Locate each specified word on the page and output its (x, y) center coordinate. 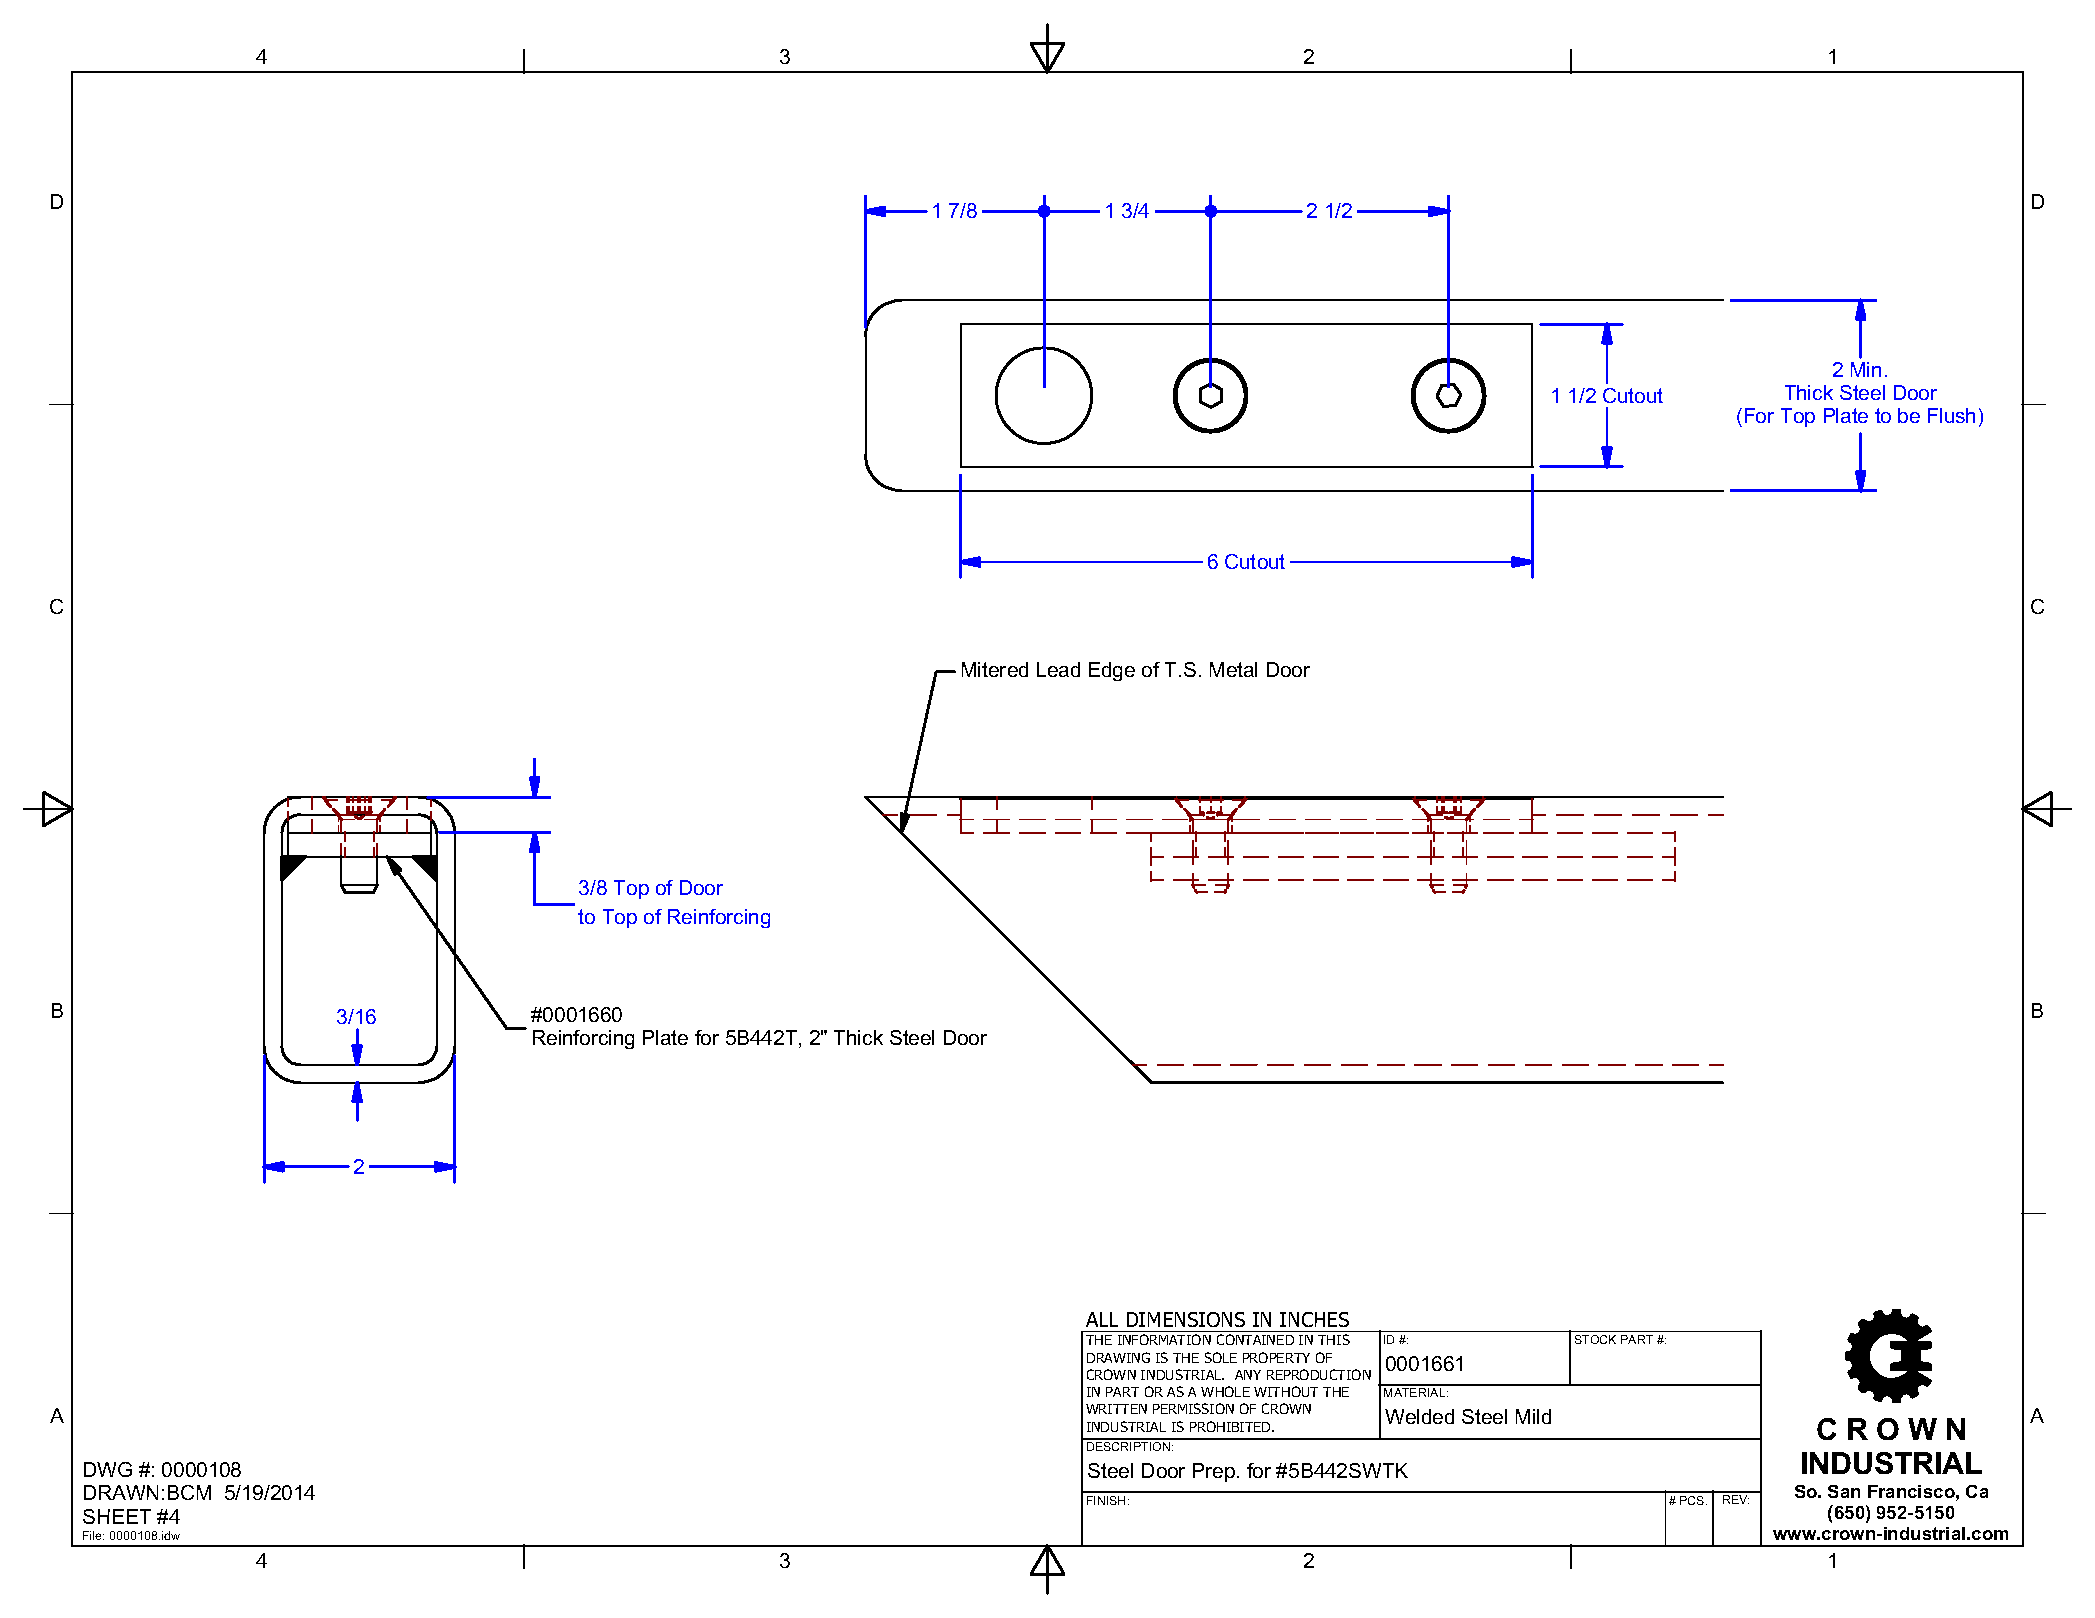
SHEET (117, 1516)
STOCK (1595, 1339)
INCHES (1314, 1319)
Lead (1058, 669)
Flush (1951, 415)
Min (1866, 369)
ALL (1102, 1319)
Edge (1112, 671)
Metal (1233, 669)
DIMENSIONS (1186, 1319)
